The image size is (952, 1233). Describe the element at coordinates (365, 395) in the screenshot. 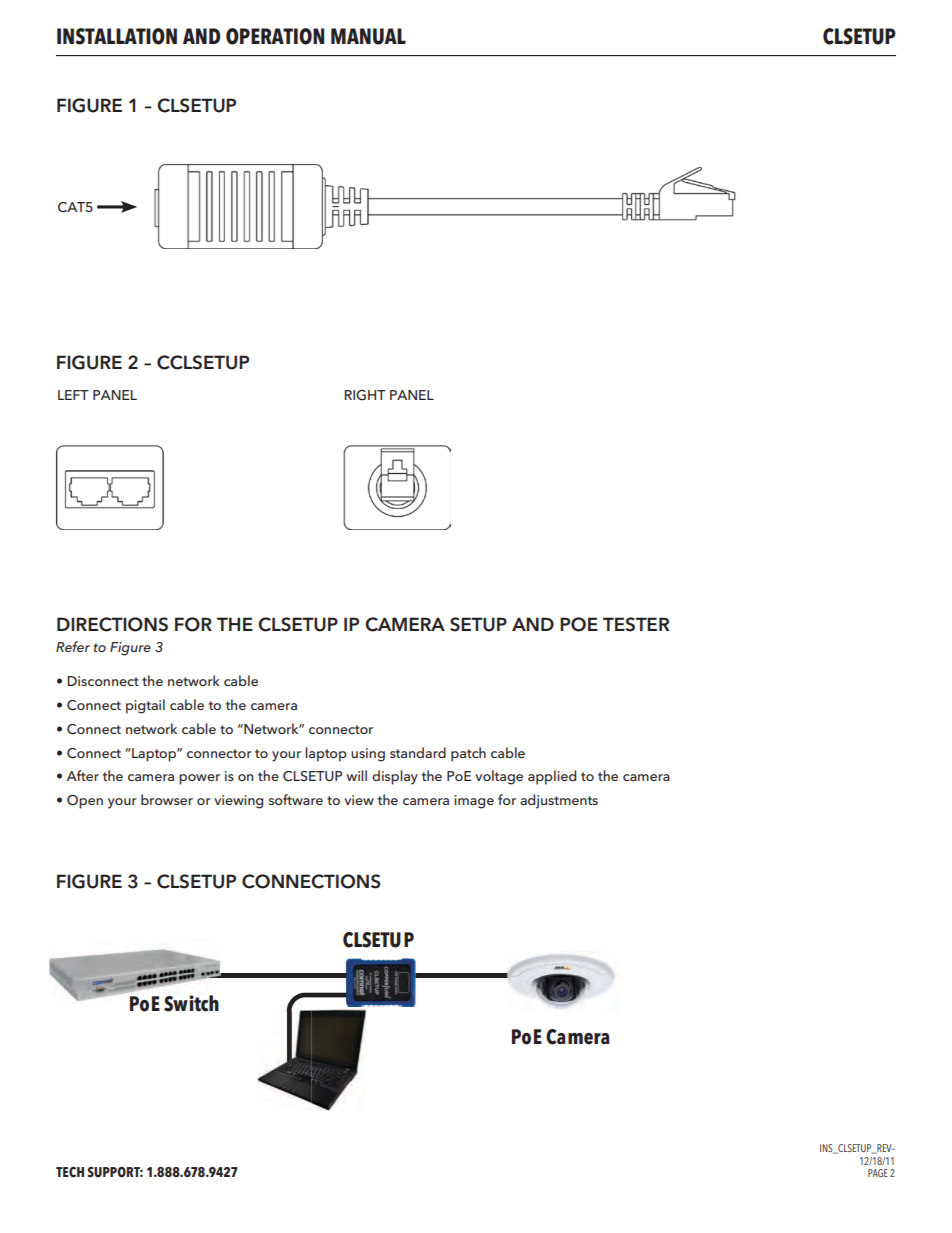

I see `RIGHT` at that location.
